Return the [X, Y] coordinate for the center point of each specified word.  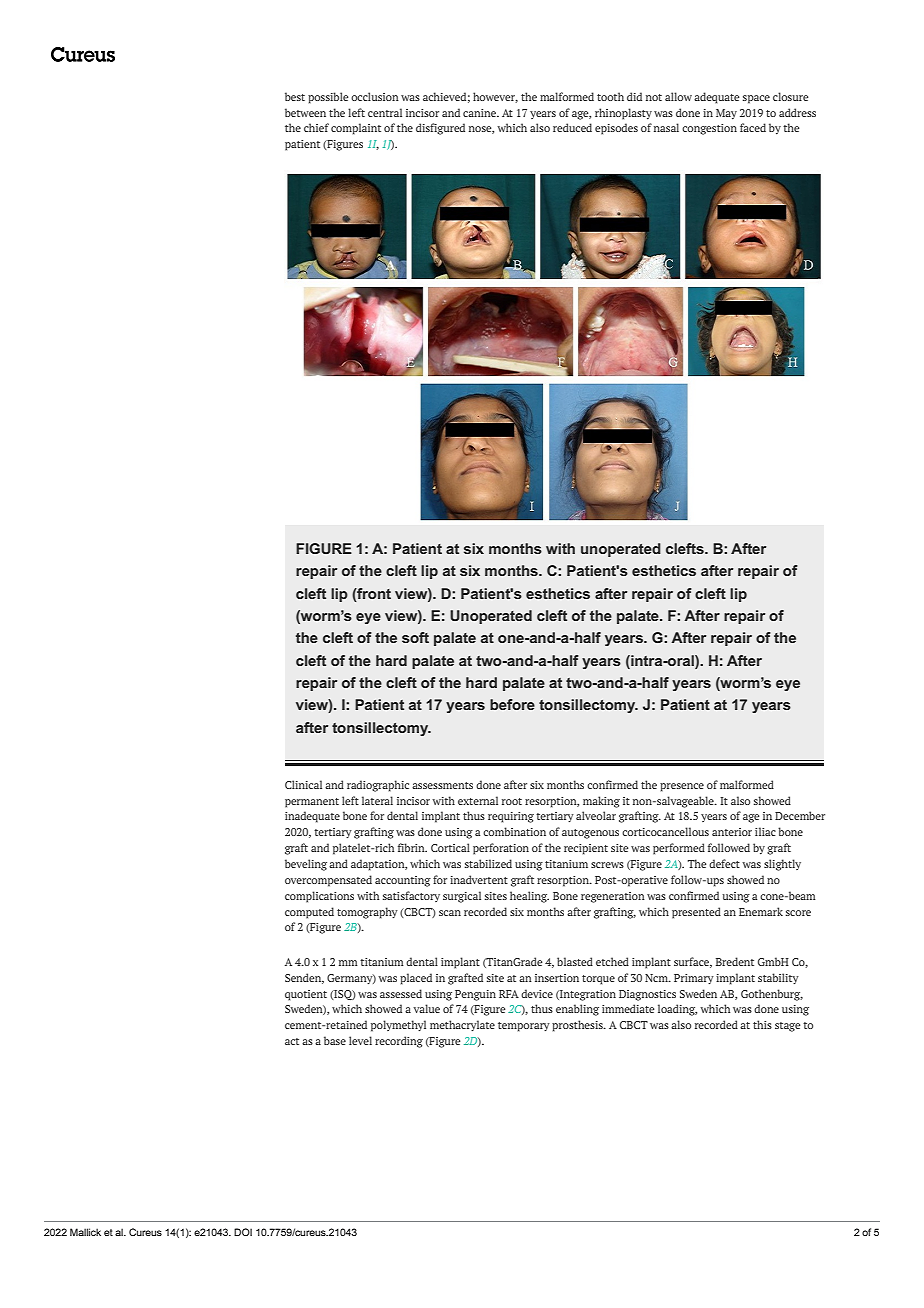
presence [682, 787]
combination [514, 831]
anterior [732, 832]
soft [415, 637]
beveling [306, 865]
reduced [572, 127]
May [726, 114]
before [512, 704]
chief [316, 127]
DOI [243, 1232]
